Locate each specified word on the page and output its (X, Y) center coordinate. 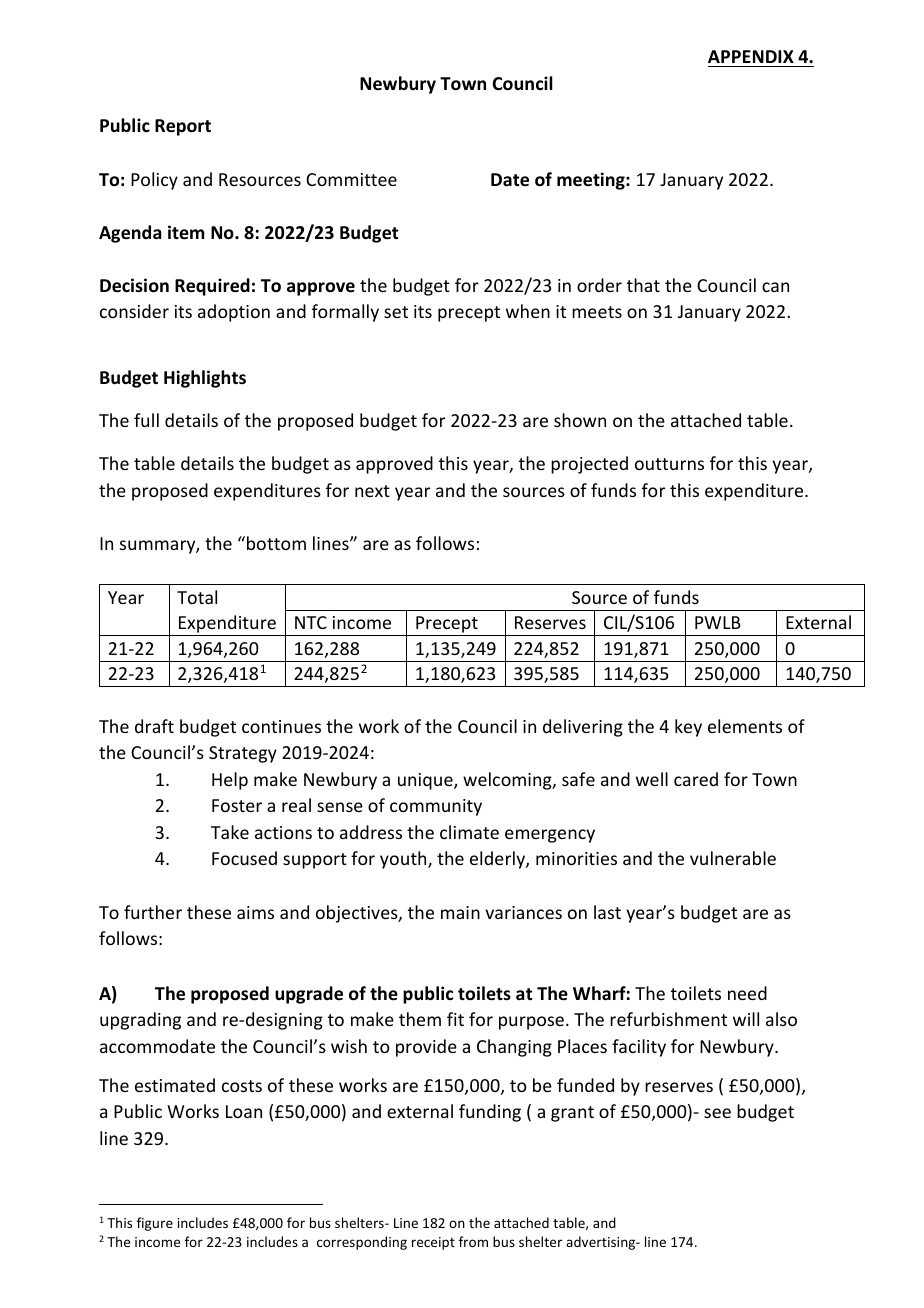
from (473, 1241)
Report (183, 127)
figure (155, 1224)
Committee (351, 179)
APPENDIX (751, 56)
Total (197, 597)
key (688, 728)
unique (426, 781)
